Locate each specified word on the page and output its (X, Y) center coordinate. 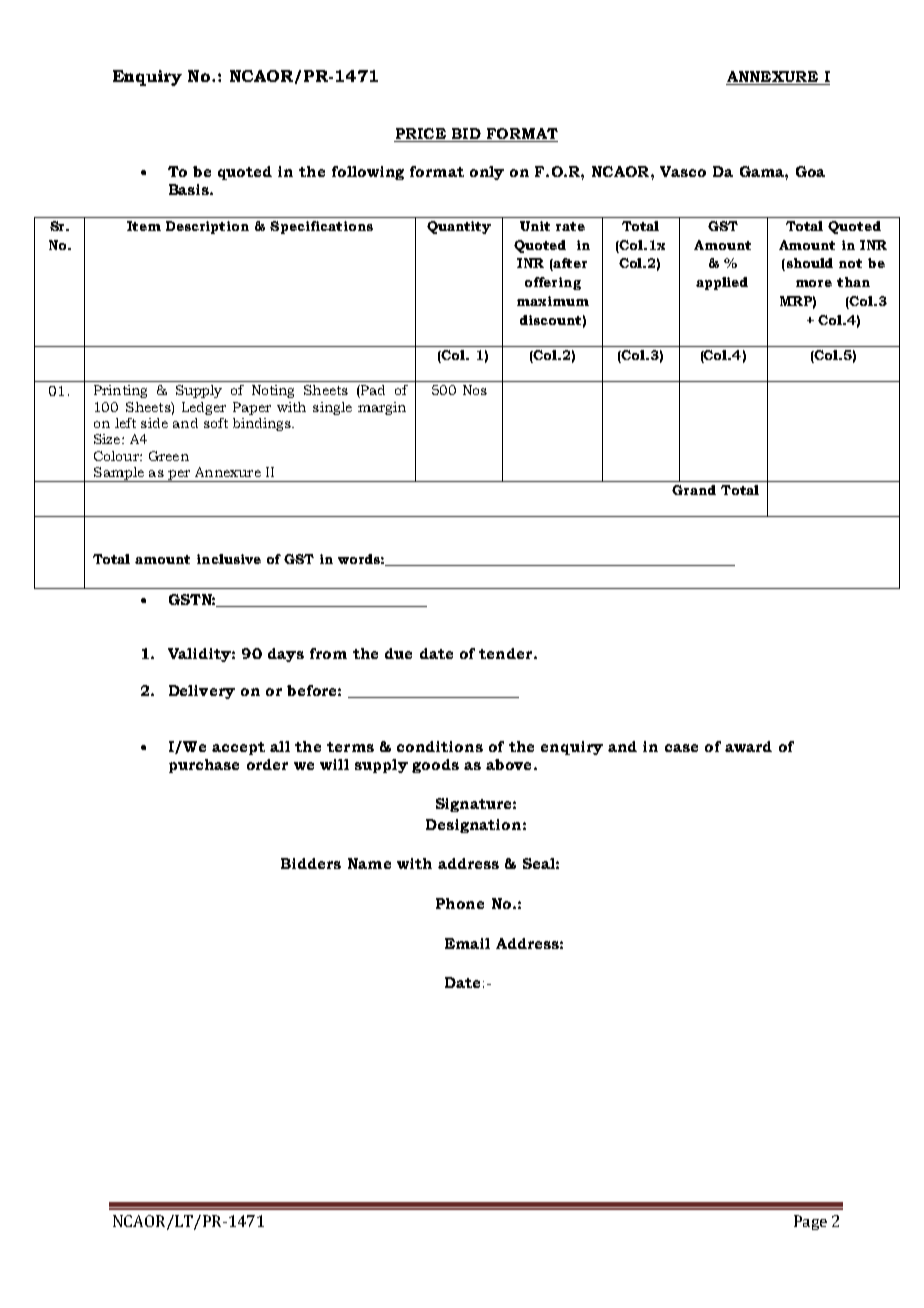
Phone (460, 903)
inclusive (229, 559)
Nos (475, 390)
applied (722, 283)
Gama (763, 171)
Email (467, 943)
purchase (204, 766)
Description (207, 227)
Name (369, 863)
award (748, 746)
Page (810, 1222)
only (487, 173)
